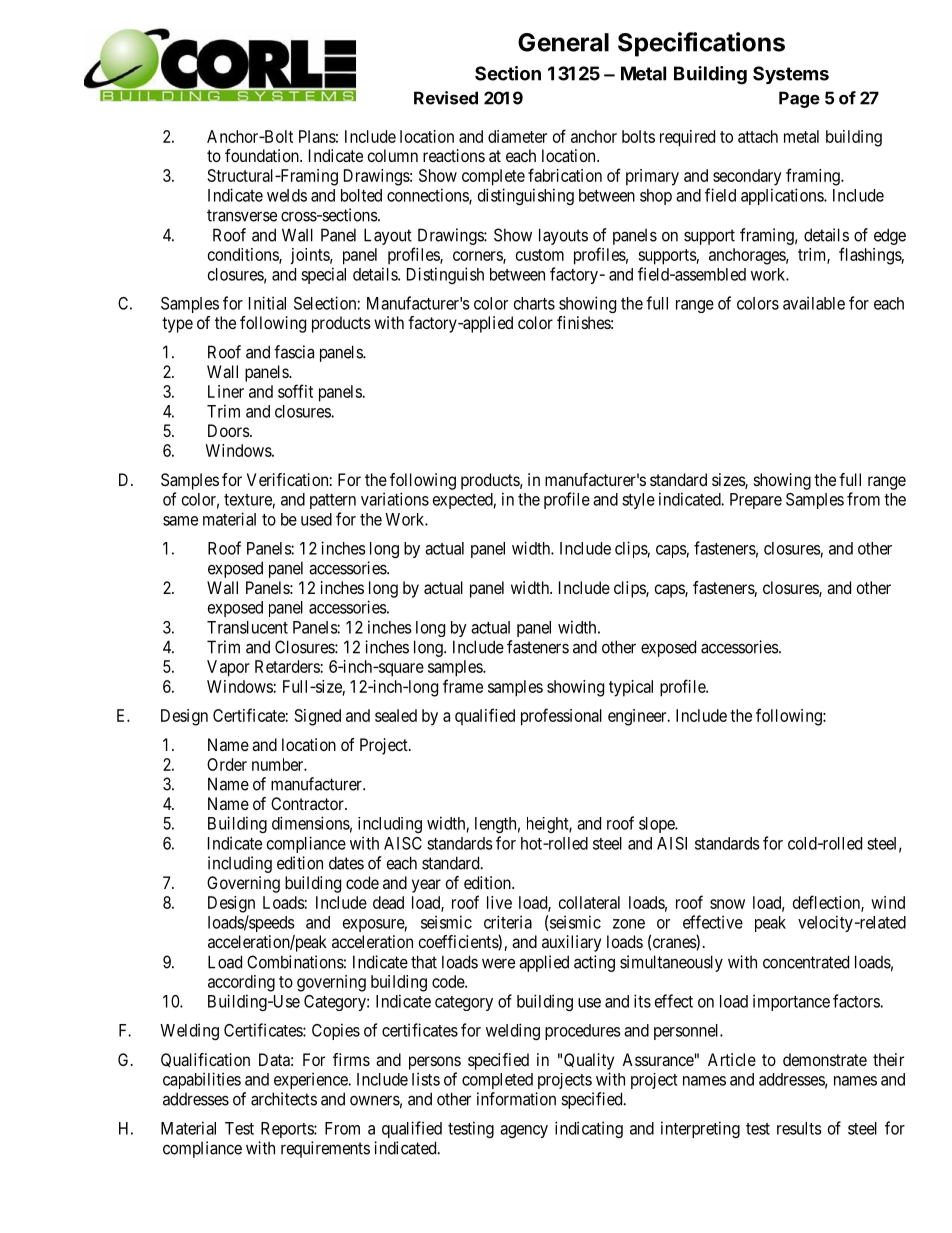 The image size is (952, 1233). I want to click on General, so click(563, 42).
